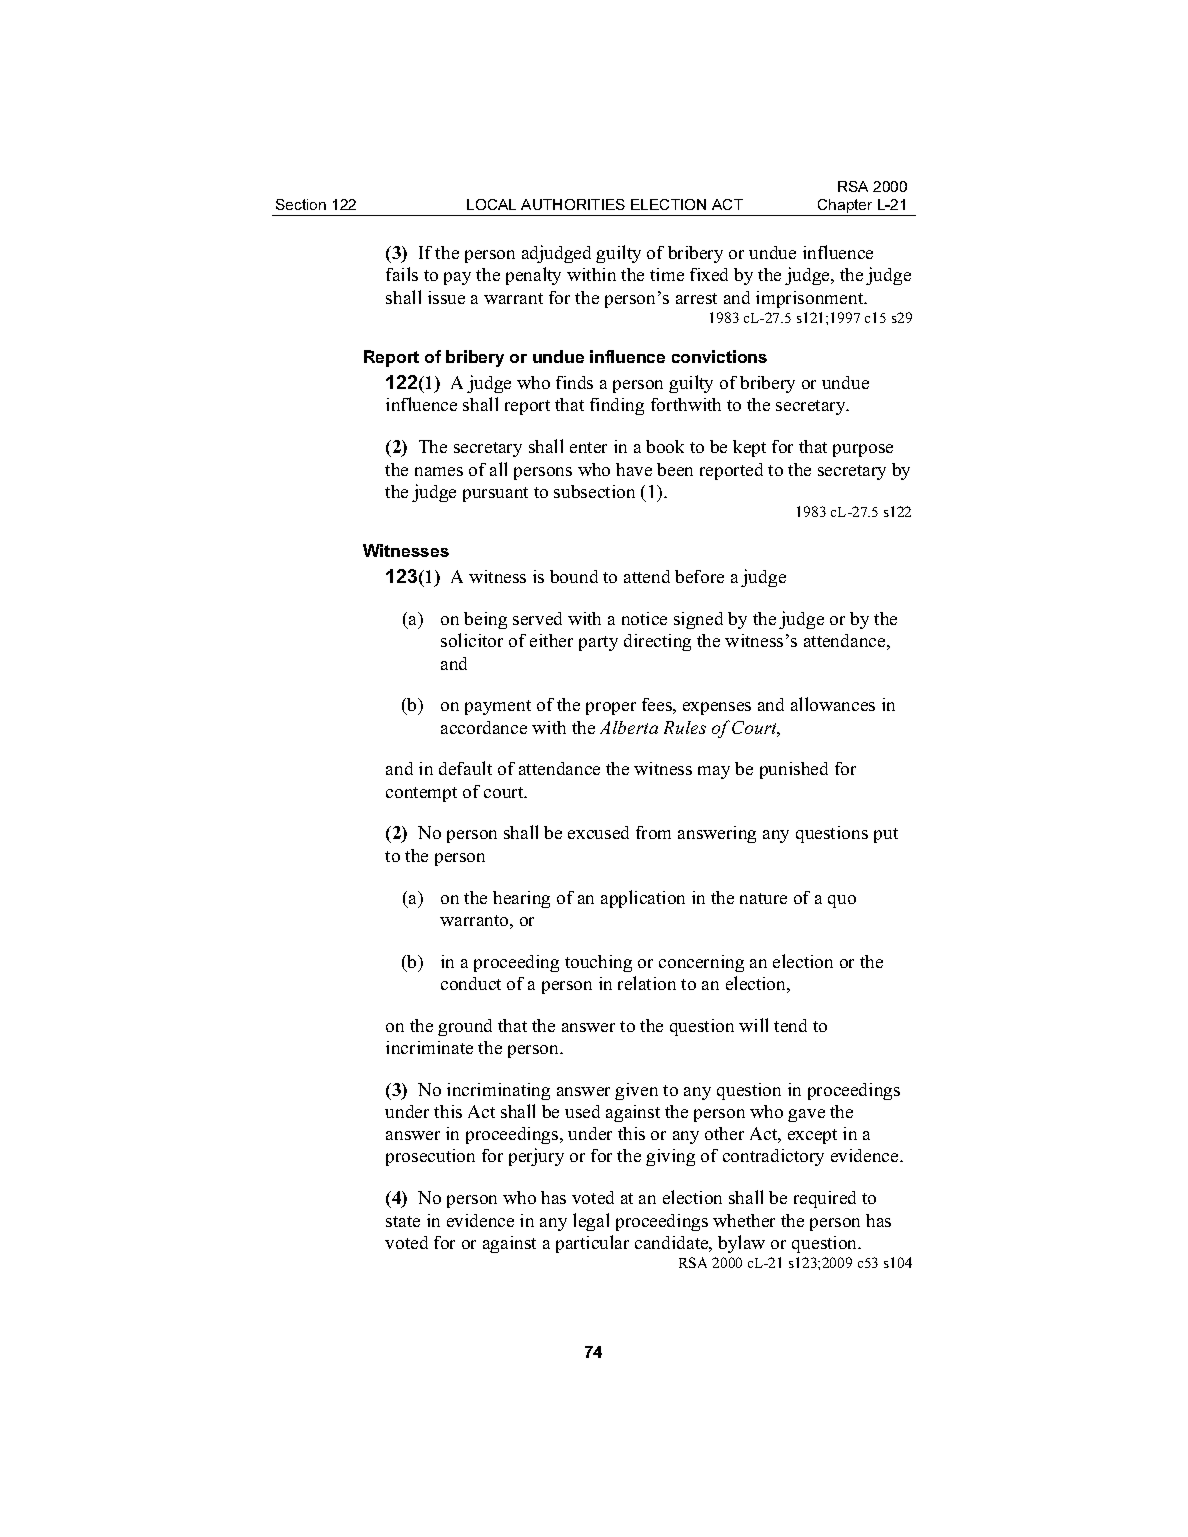 This document has width=1188, height=1537. I want to click on quo, so click(842, 901).
